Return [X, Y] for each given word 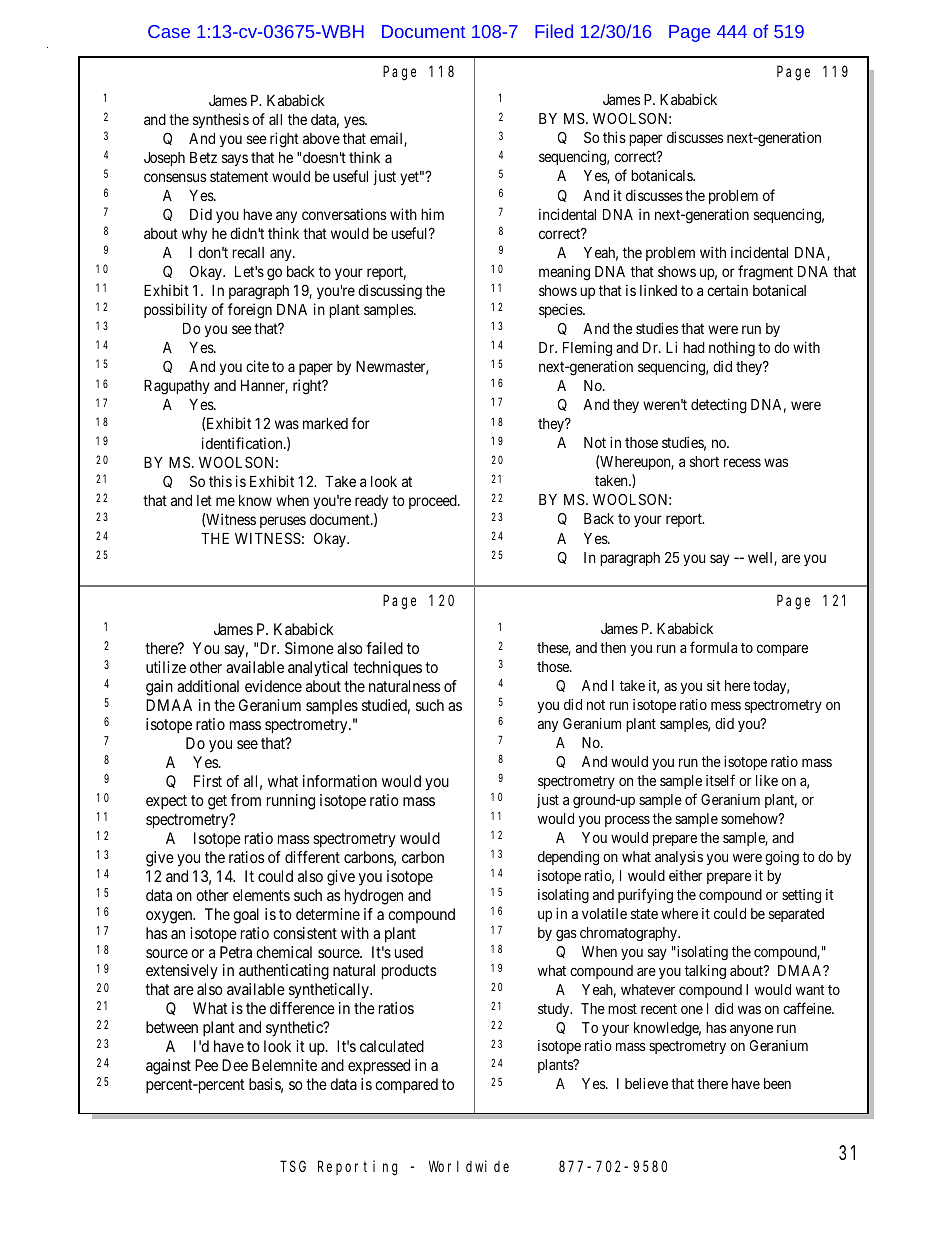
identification [243, 443]
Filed [554, 31]
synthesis [221, 120]
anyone [751, 1030]
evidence [273, 686]
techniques [387, 669]
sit [714, 685]
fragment [765, 273]
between [172, 1027]
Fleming [587, 349]
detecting [719, 406]
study [555, 1010]
